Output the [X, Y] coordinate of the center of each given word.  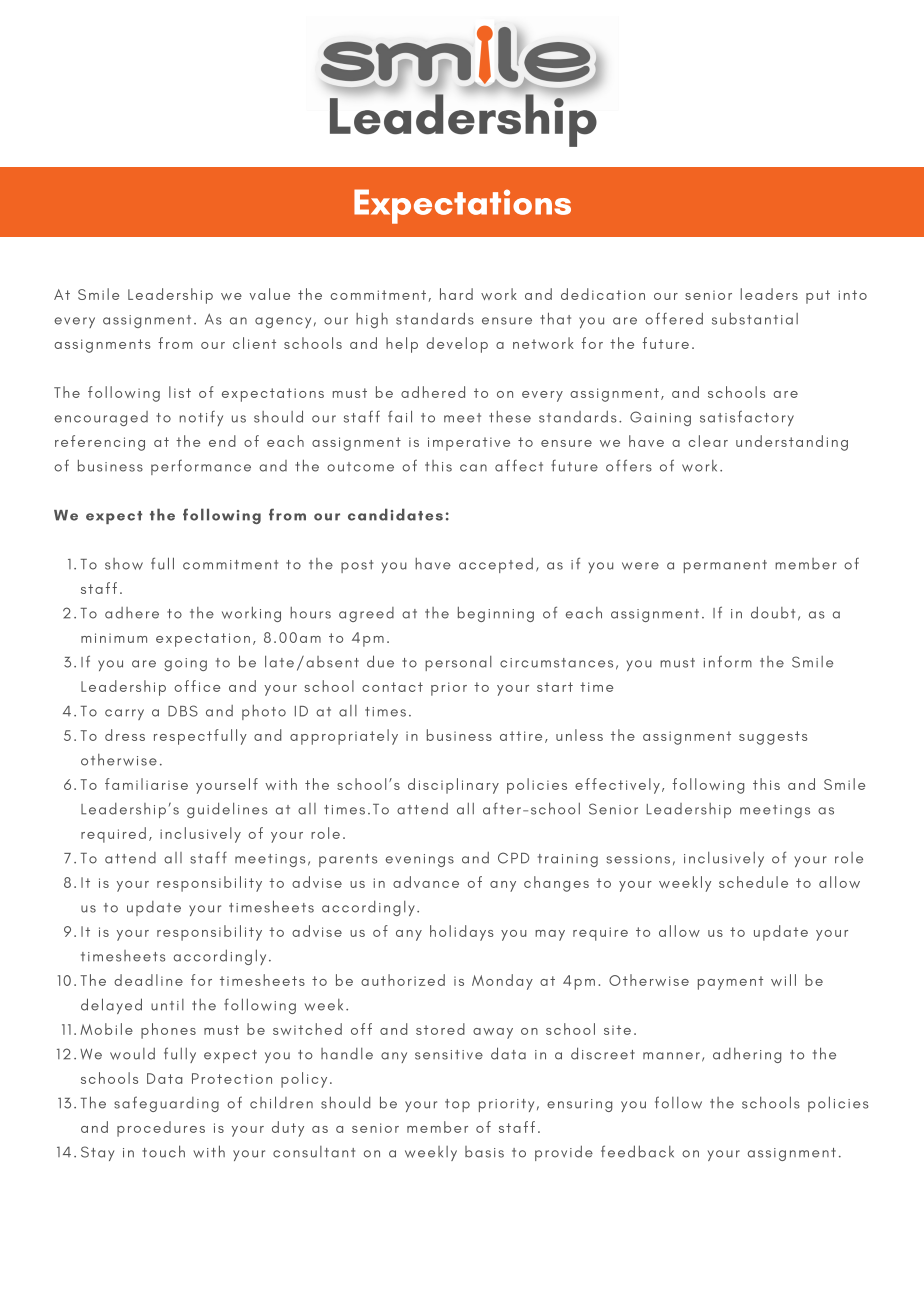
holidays [462, 933]
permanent [725, 566]
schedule [753, 882]
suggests [773, 738]
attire [521, 736]
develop [457, 345]
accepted [496, 565]
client [254, 343]
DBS [183, 711]
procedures [161, 1129]
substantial [755, 319]
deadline [148, 980]
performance [201, 467]
